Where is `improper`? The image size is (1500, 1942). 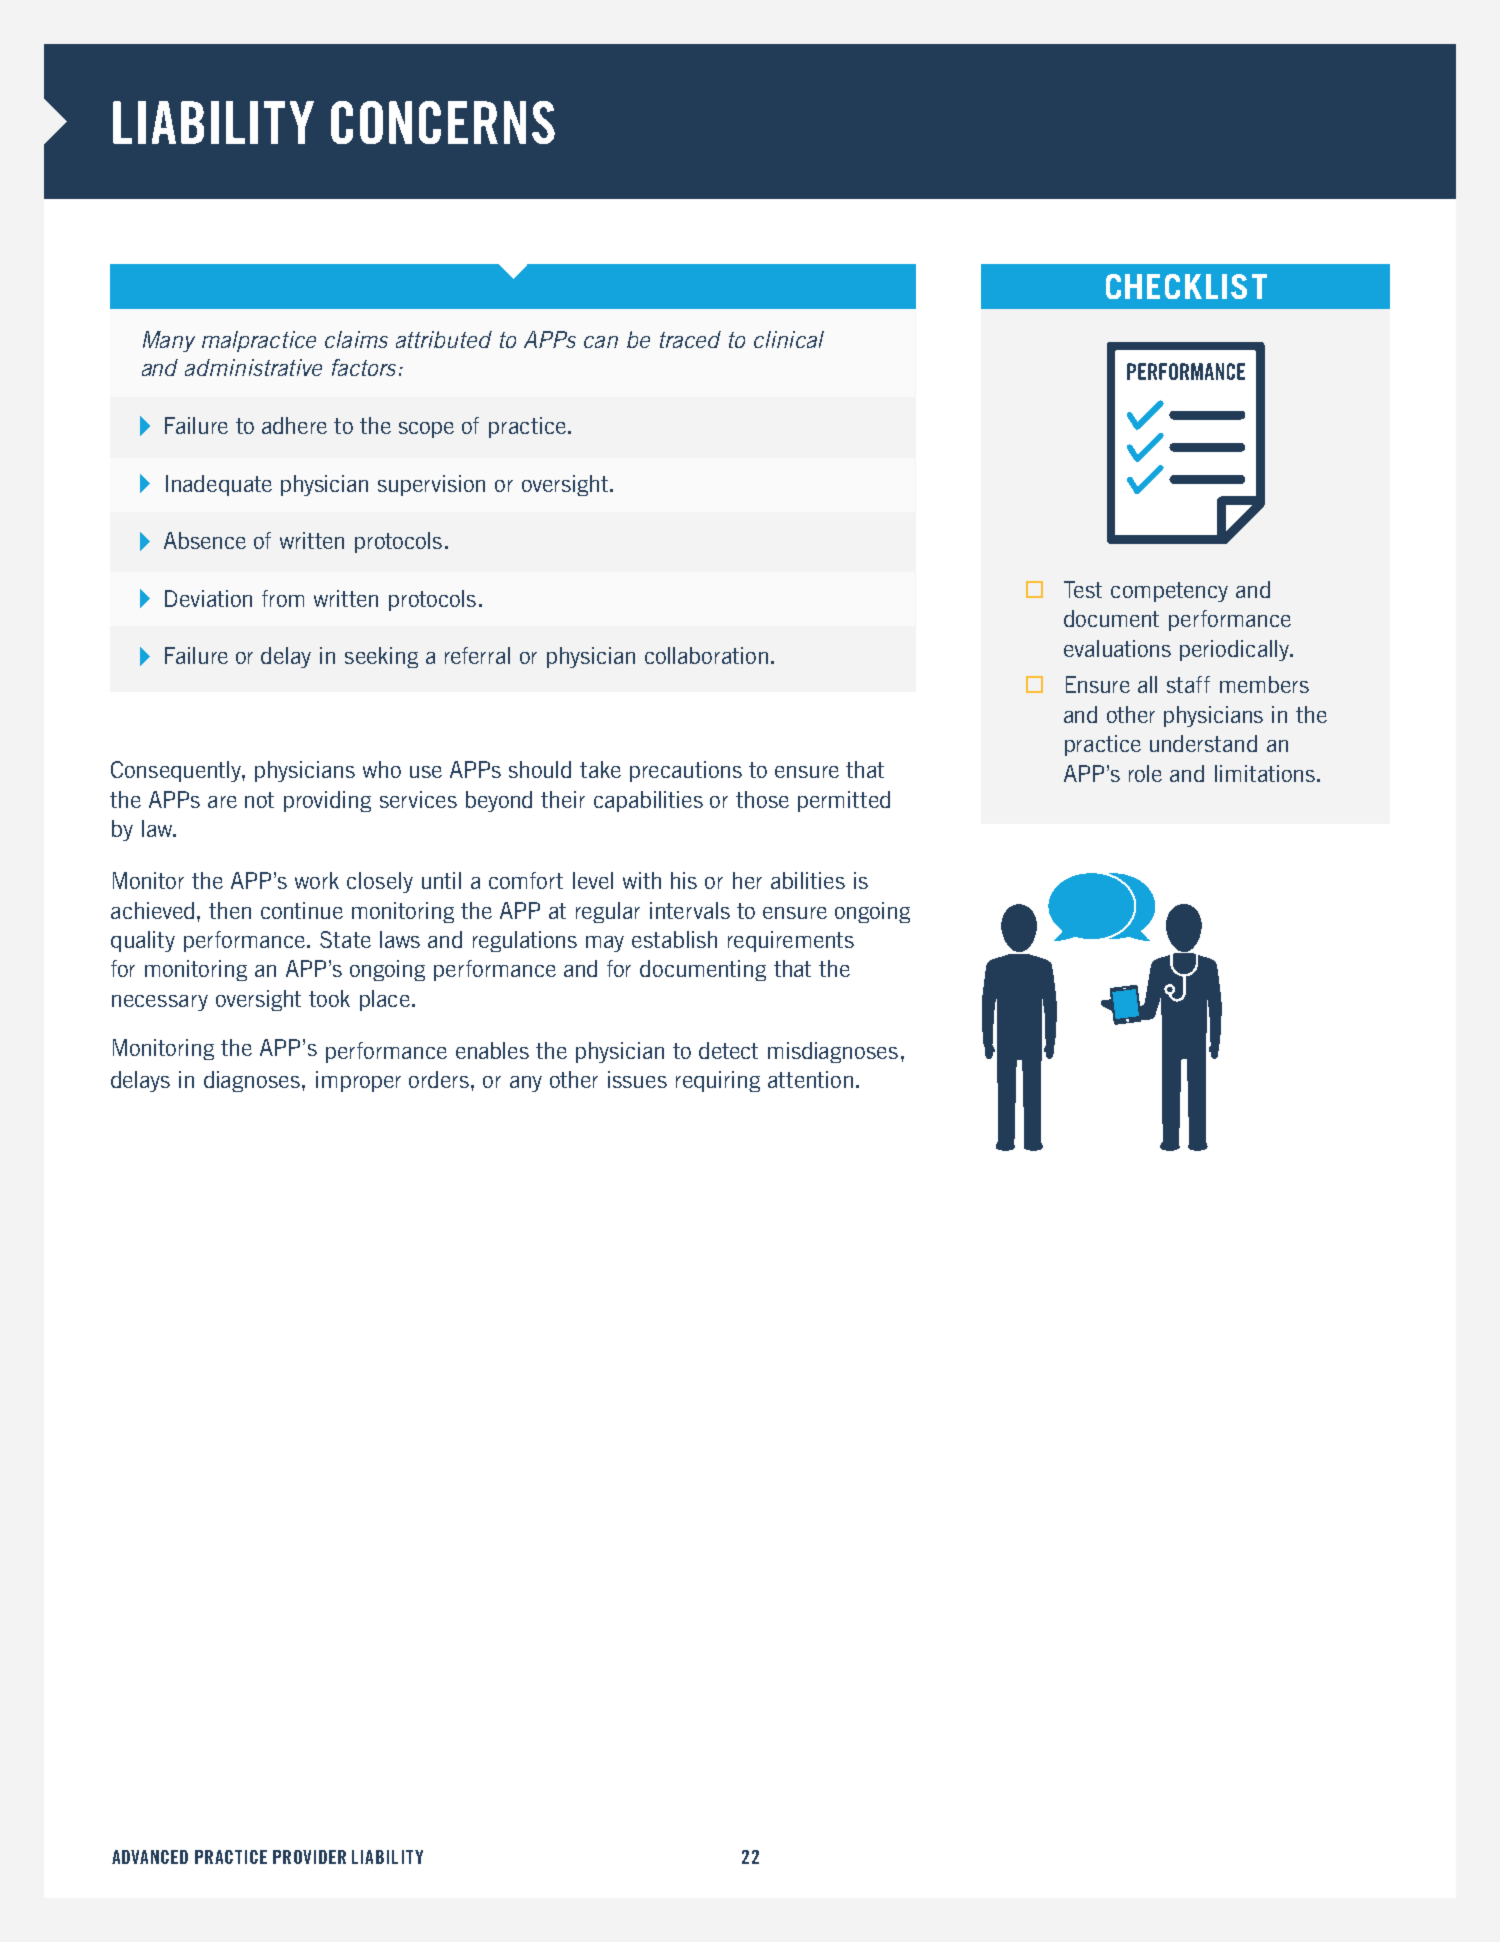
improper is located at coordinates (358, 1081).
